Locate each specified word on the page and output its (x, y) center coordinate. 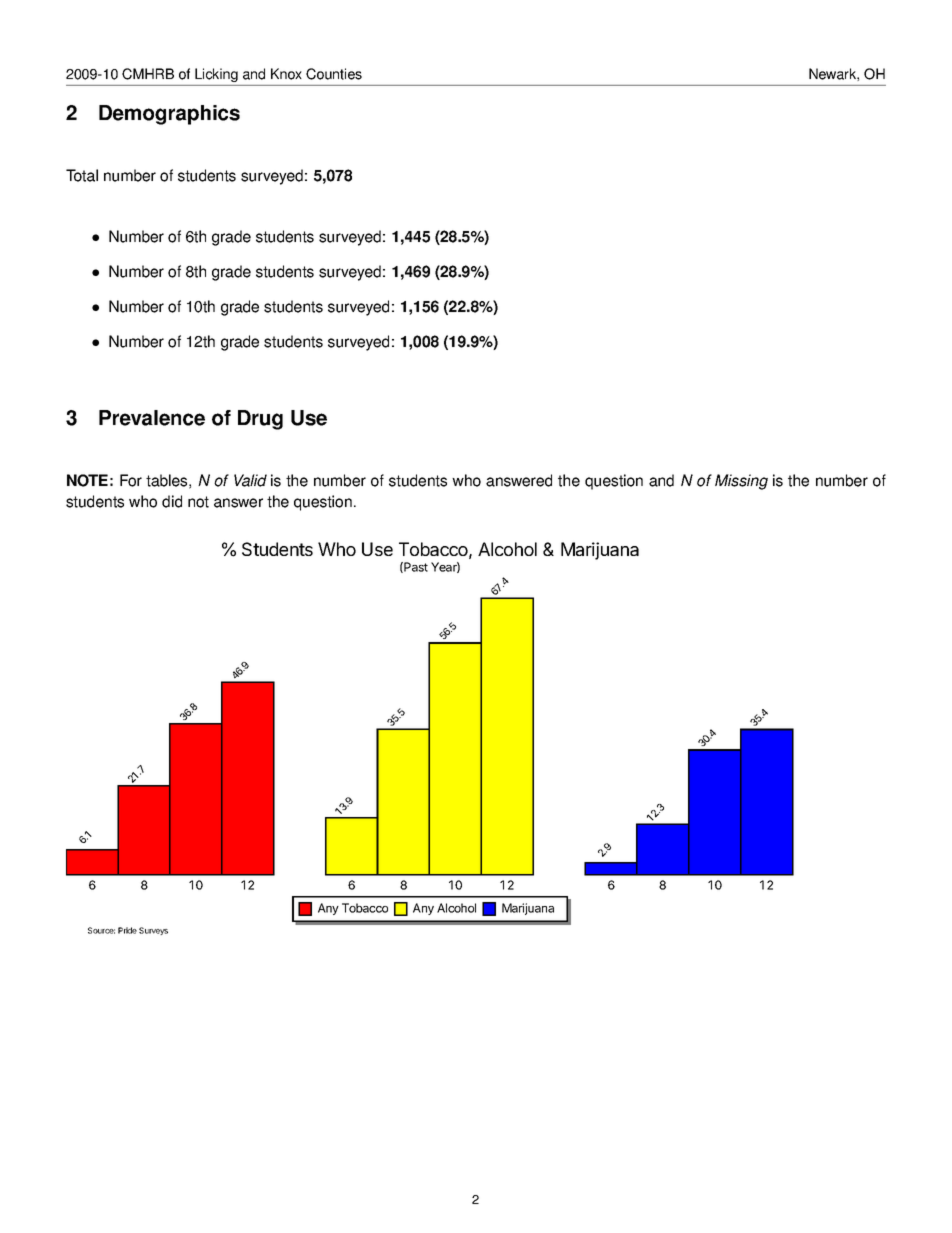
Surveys (153, 931)
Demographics (169, 115)
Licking (216, 75)
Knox (286, 74)
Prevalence (152, 418)
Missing (741, 482)
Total (82, 175)
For (131, 480)
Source (101, 930)
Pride (127, 930)
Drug (260, 420)
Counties (334, 74)
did (172, 501)
